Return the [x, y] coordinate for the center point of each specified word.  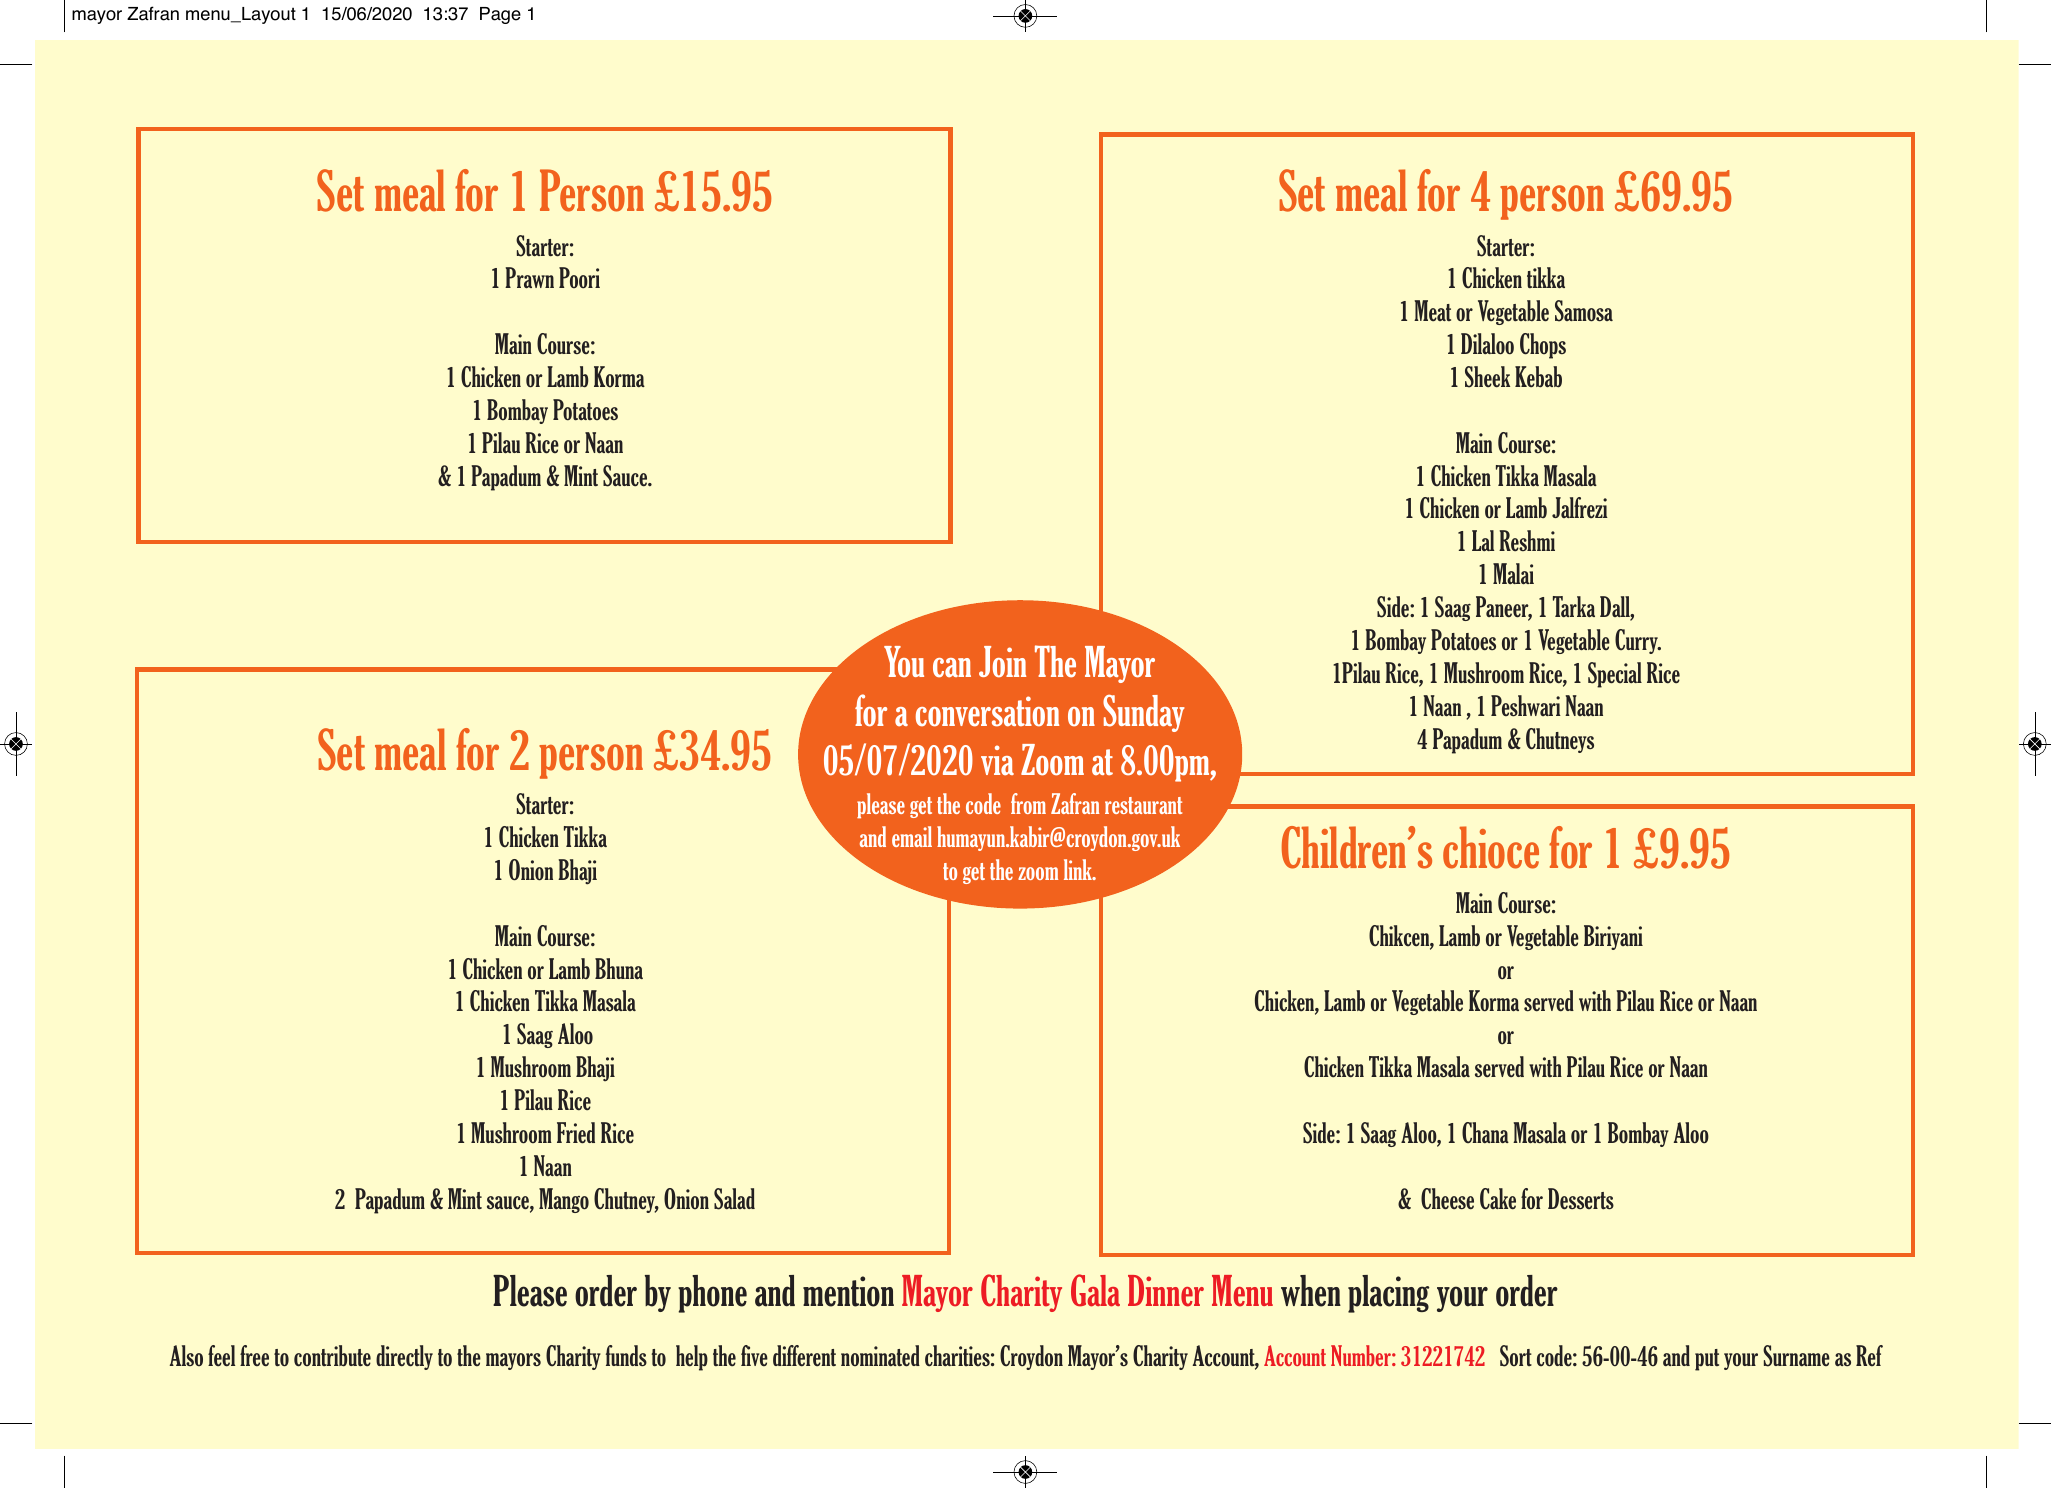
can [952, 668]
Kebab [1538, 377]
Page [500, 15]
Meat [1432, 310]
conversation [987, 711]
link [1079, 869]
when [1311, 1291]
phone [712, 1294]
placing [1388, 1294]
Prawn [529, 278]
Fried [576, 1133]
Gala [1095, 1290]
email [912, 836]
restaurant [1143, 805]
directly [404, 1357]
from [1028, 803]
